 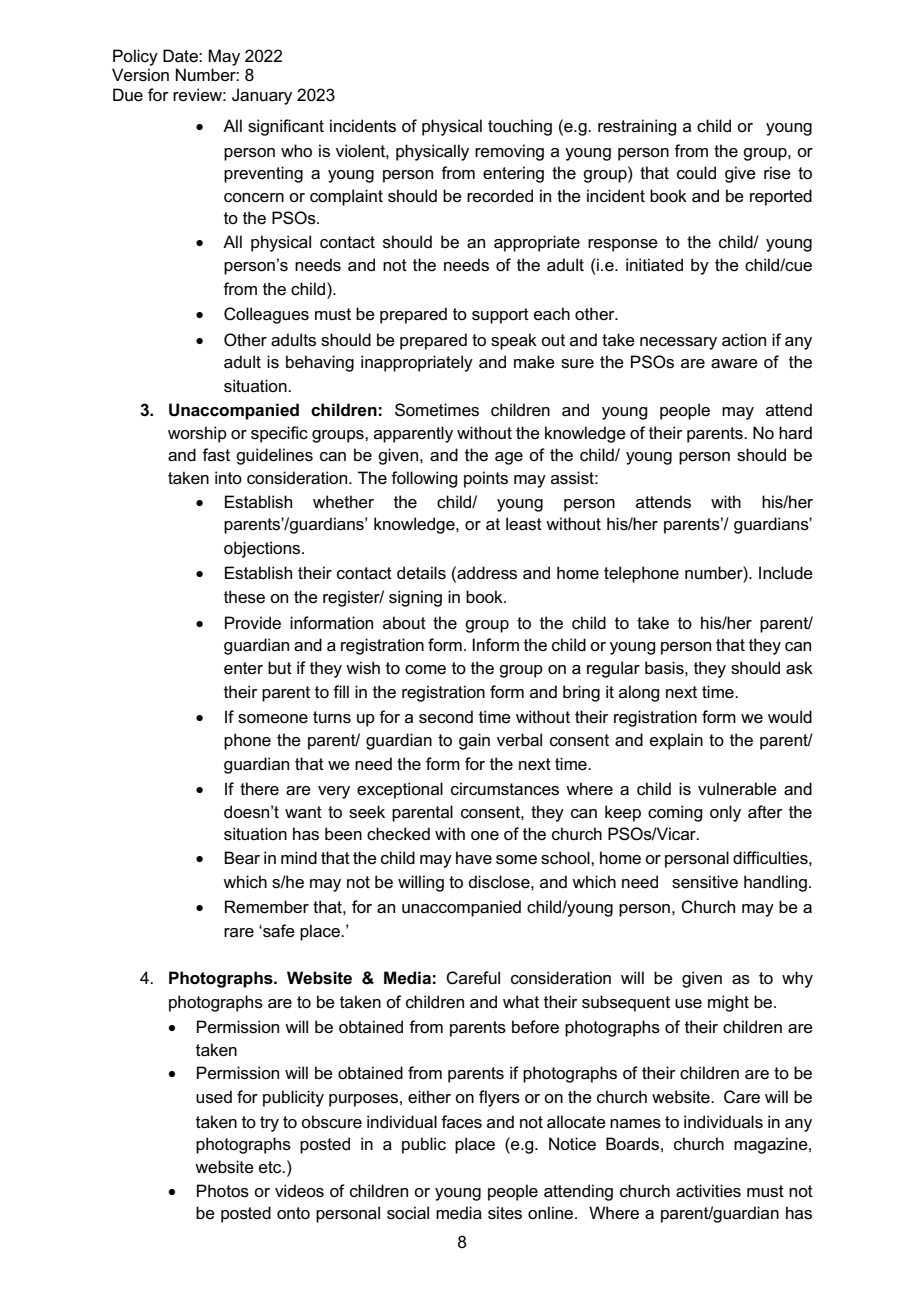 I want to click on restraining, so click(x=637, y=127).
